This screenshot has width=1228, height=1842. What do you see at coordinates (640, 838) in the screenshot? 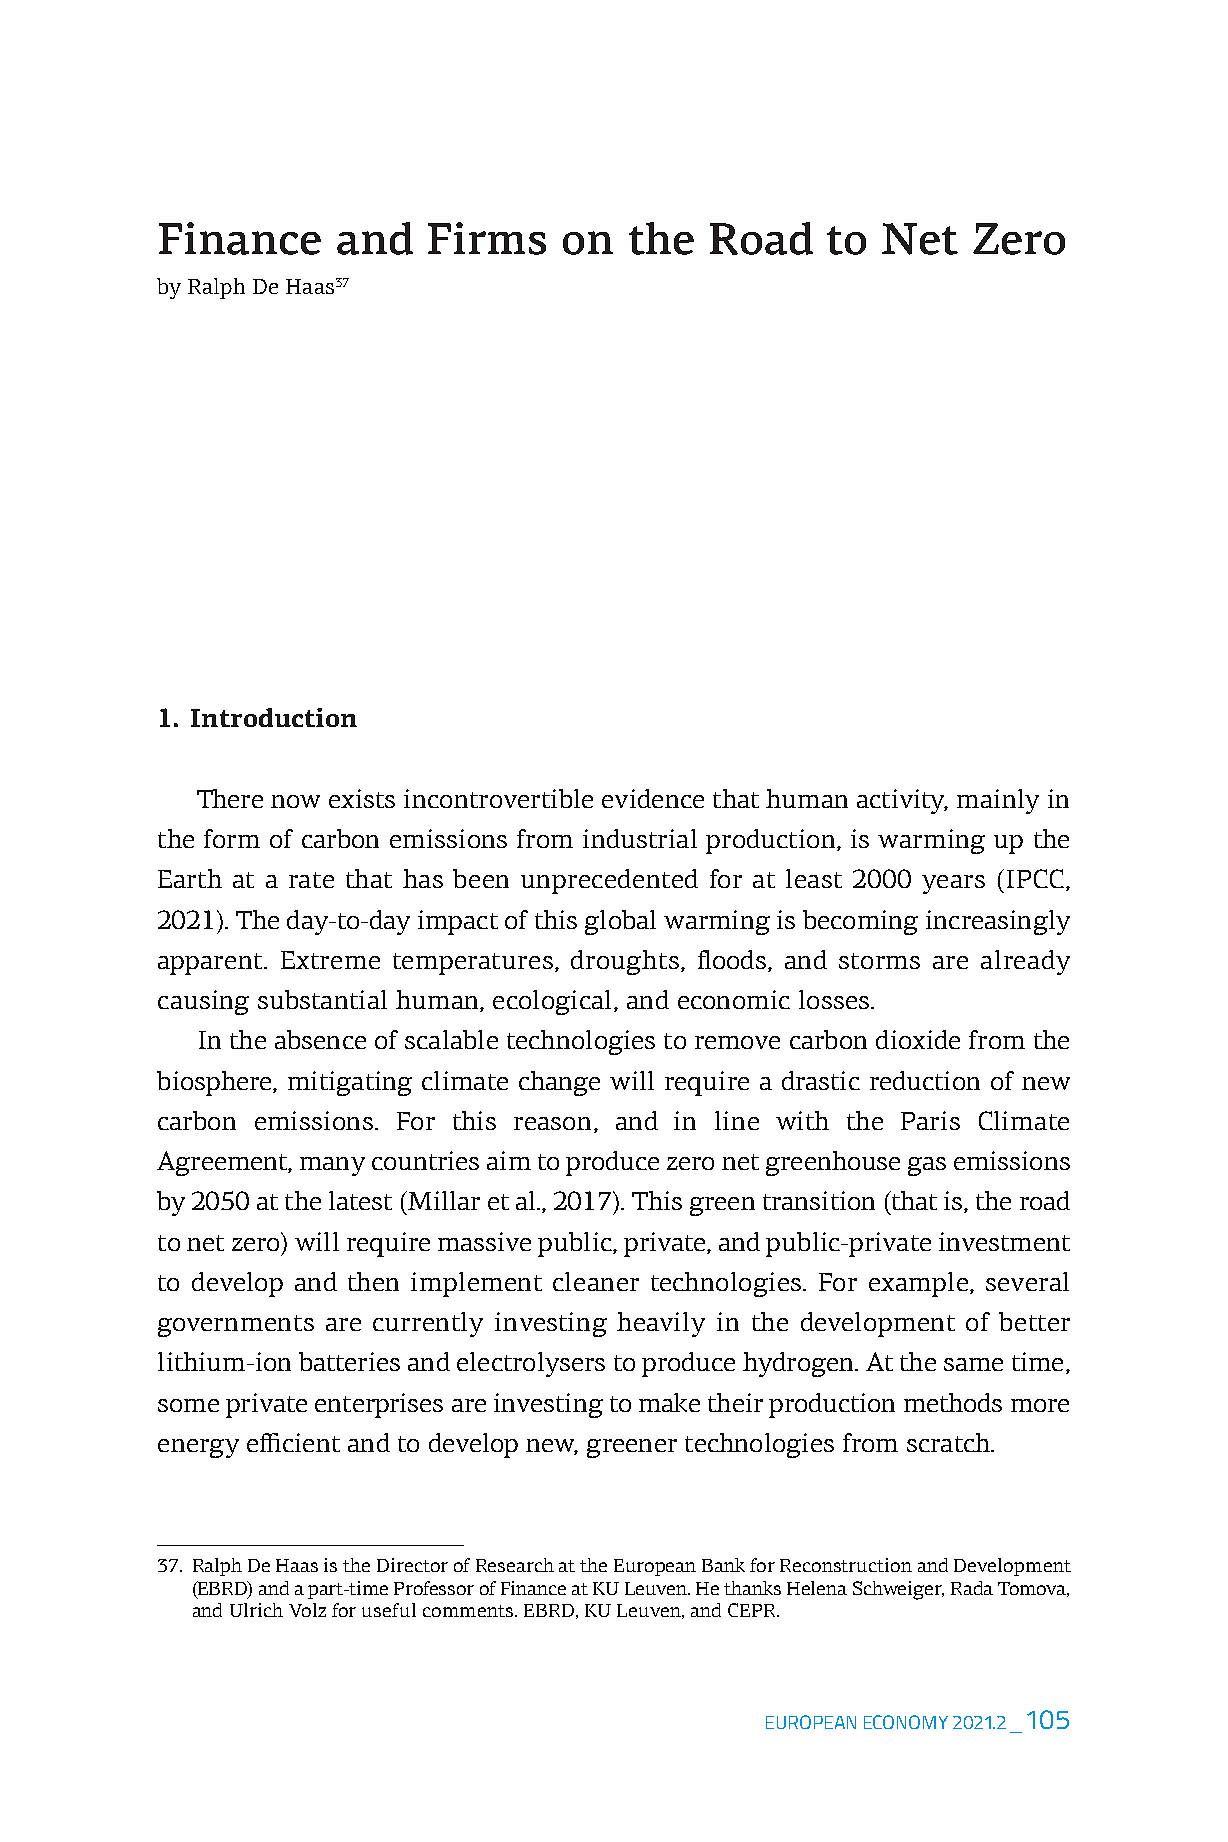
I see `industrial` at bounding box center [640, 838].
